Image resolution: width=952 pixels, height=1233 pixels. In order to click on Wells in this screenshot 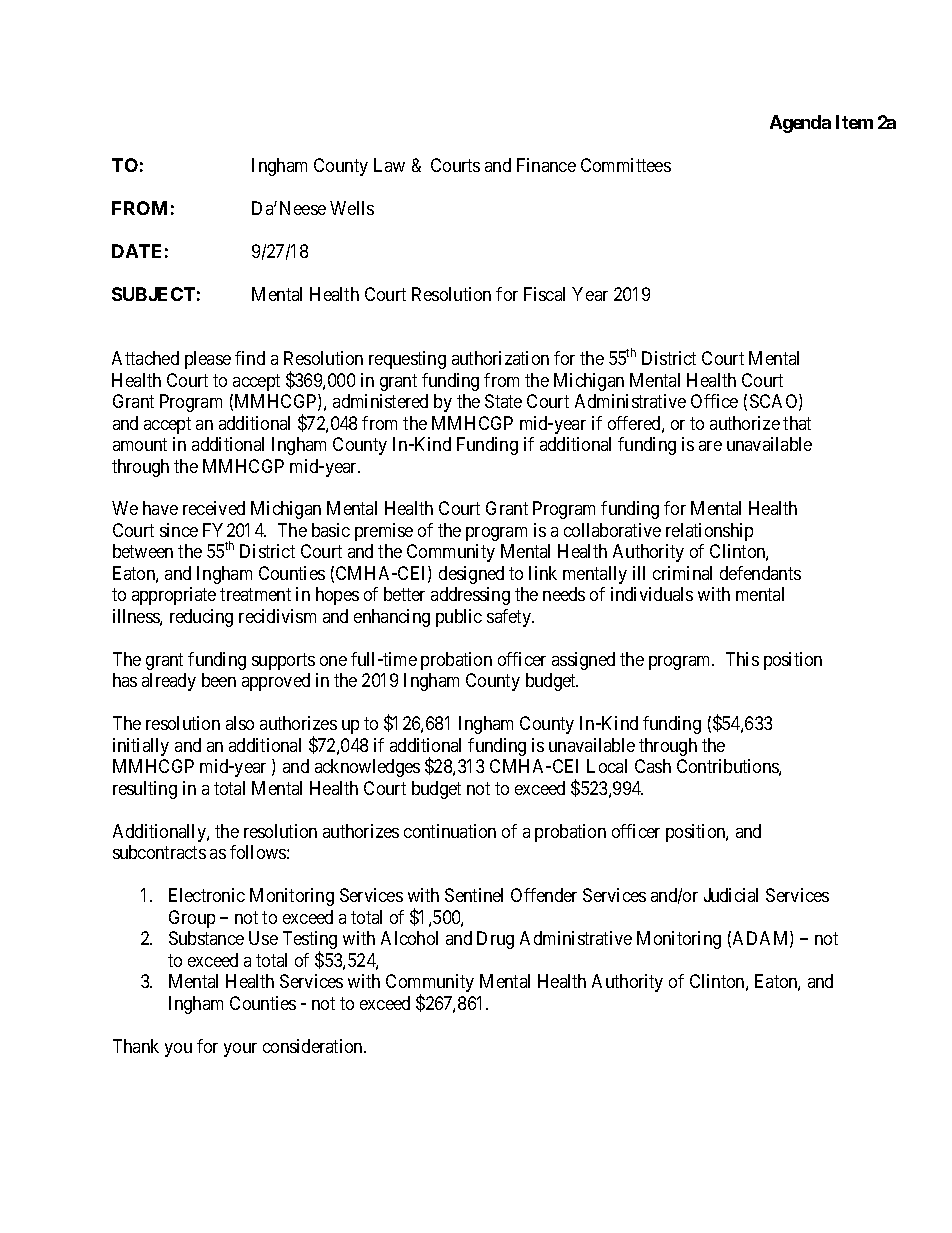, I will do `click(352, 208)`.
